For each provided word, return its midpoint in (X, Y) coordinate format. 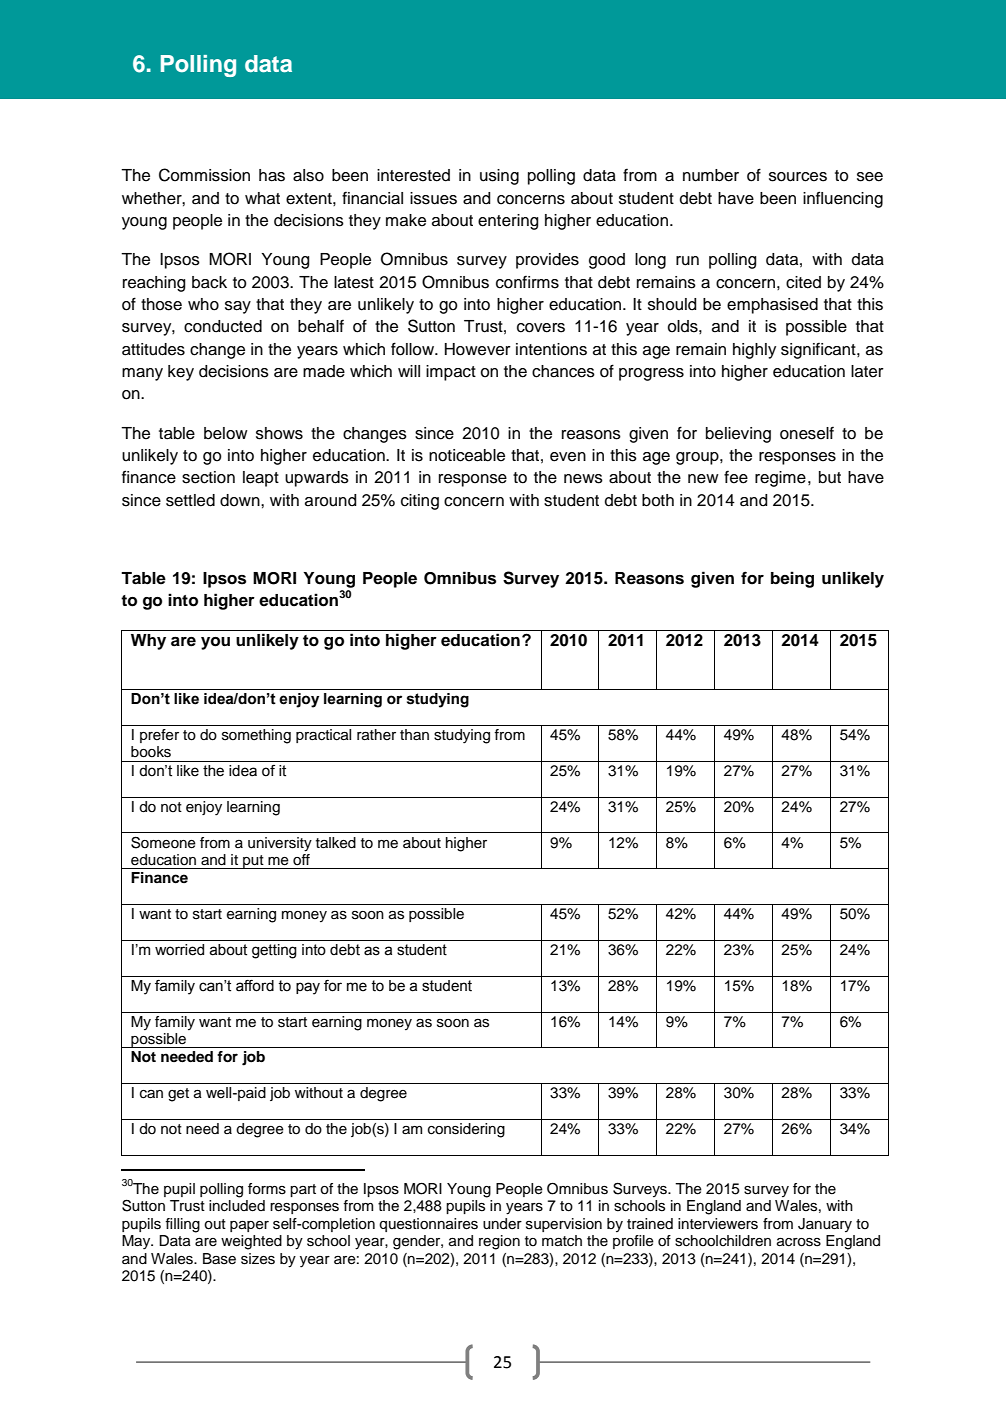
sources (798, 177)
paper (249, 1226)
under (502, 1224)
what (262, 198)
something (256, 736)
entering (508, 222)
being (792, 579)
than (414, 734)
